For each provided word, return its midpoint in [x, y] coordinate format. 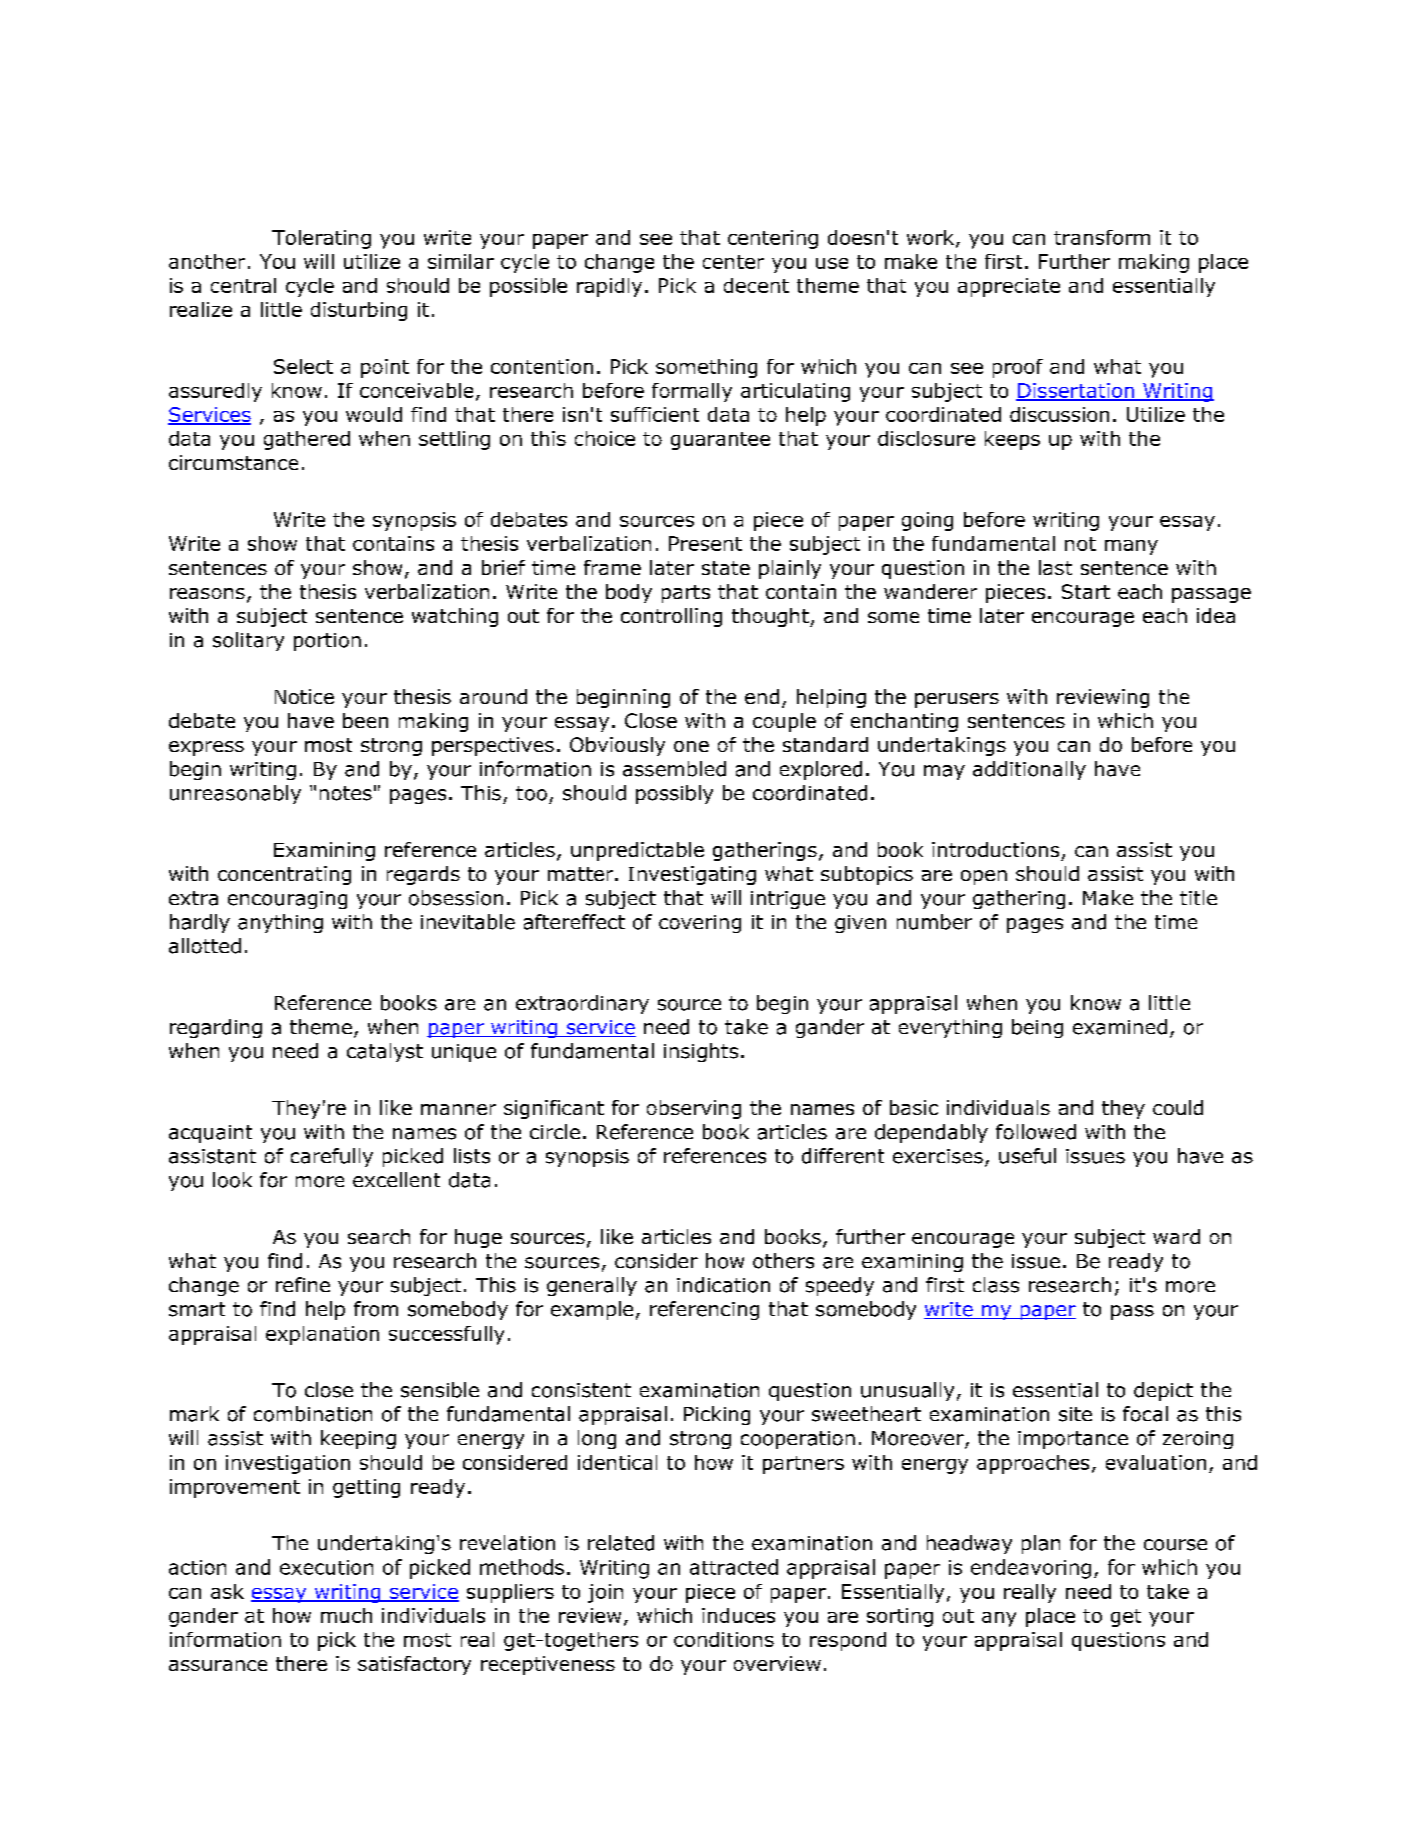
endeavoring [1031, 1569]
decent [756, 285]
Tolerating [321, 239]
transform [1102, 237]
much [346, 1615]
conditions [724, 1639]
